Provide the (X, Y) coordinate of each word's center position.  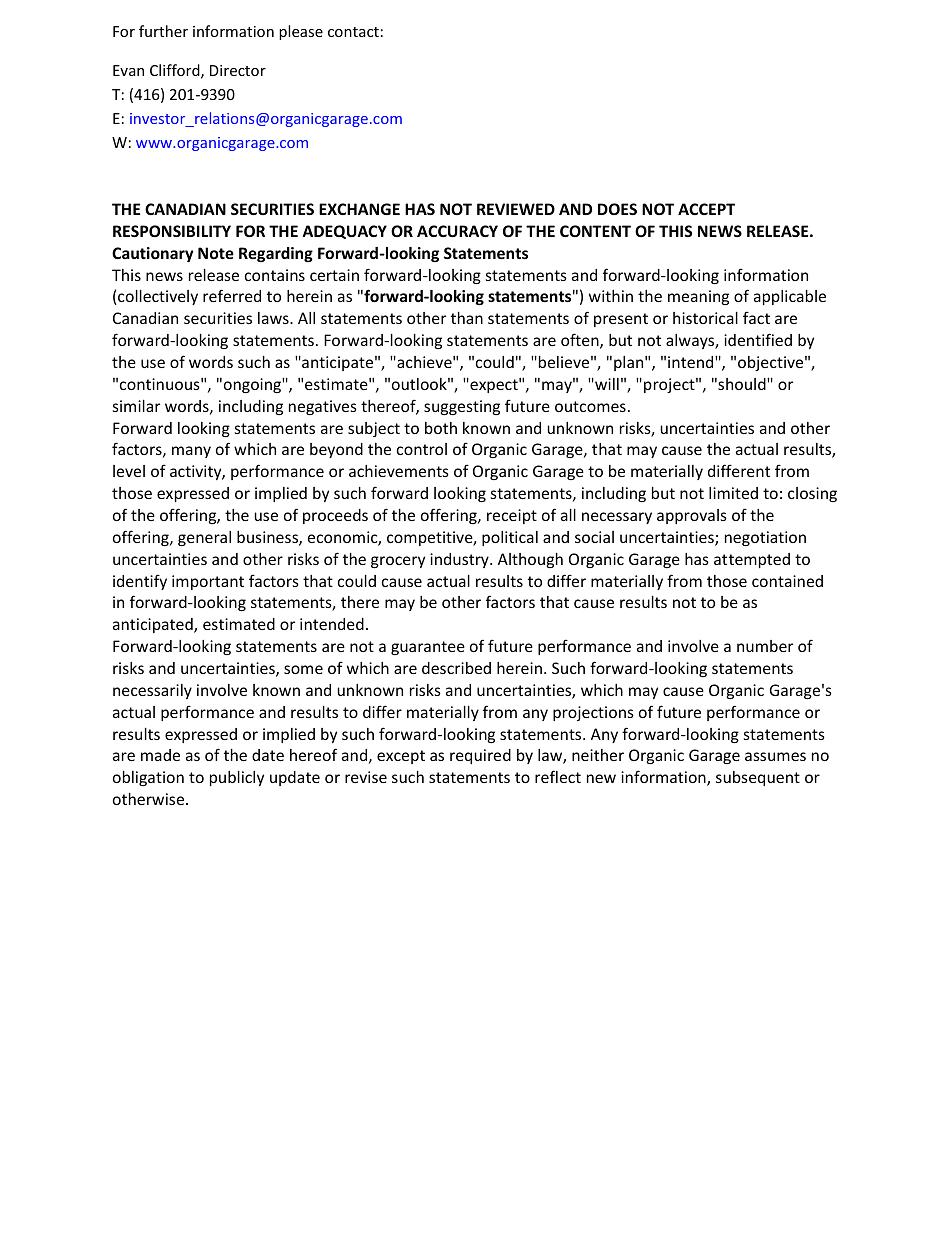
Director (238, 70)
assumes (775, 756)
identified (758, 339)
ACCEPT (706, 209)
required (480, 756)
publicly (237, 778)
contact (353, 32)
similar (136, 406)
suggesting (462, 407)
